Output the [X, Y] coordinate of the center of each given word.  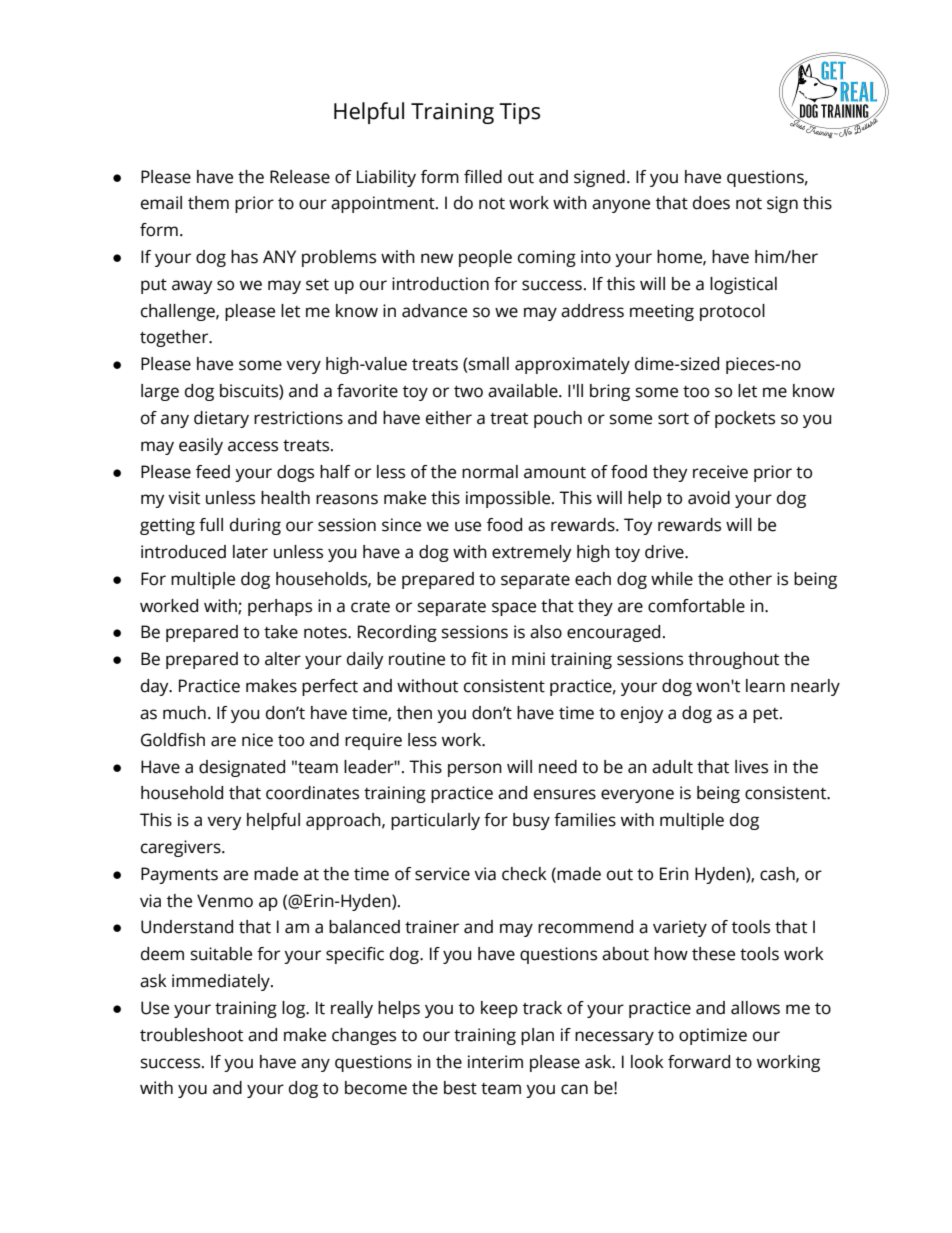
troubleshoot [191, 1035]
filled [483, 177]
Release [300, 177]
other [750, 579]
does [711, 203]
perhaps [280, 607]
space [514, 609]
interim [495, 1062]
